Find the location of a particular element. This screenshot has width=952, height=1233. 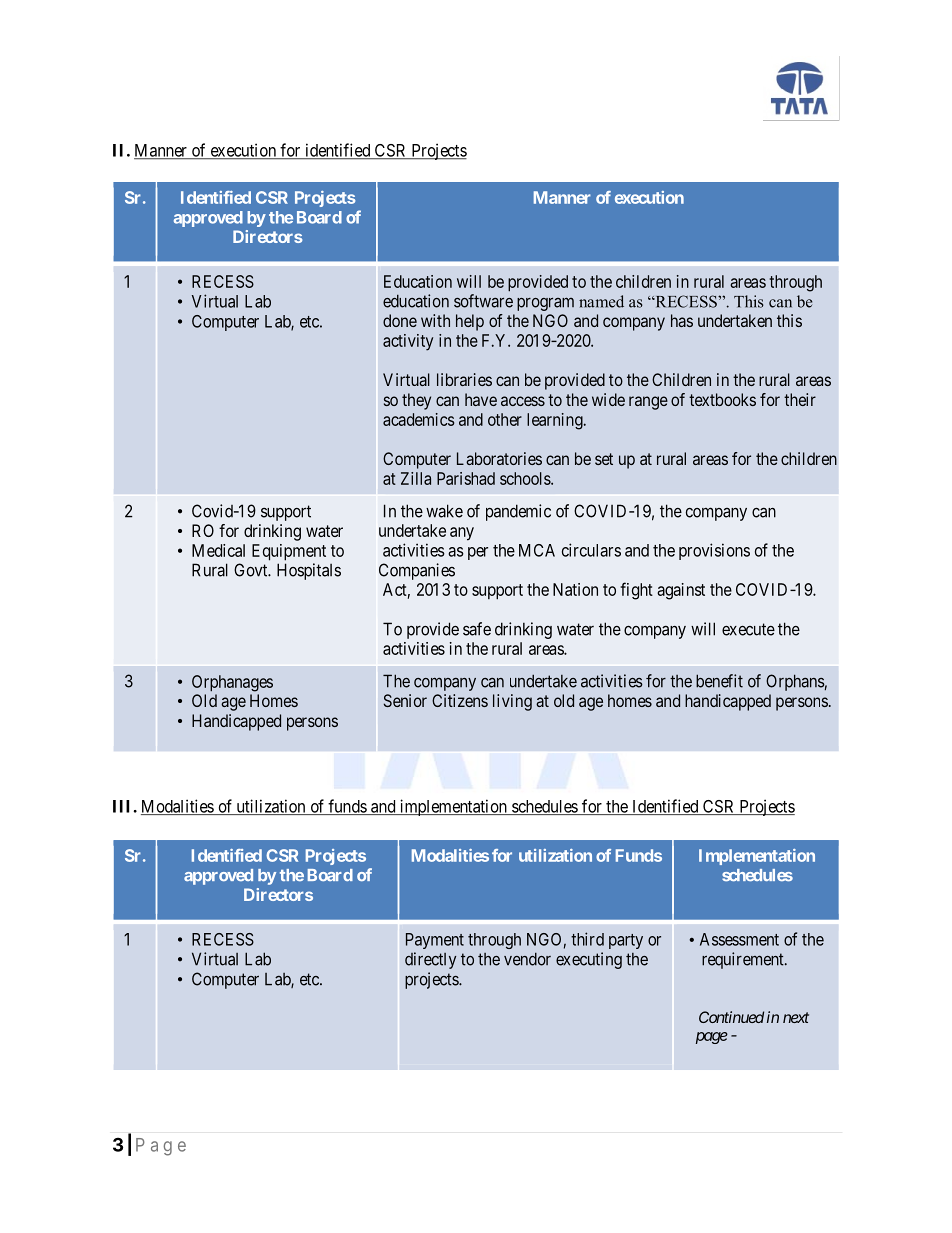

help is located at coordinates (470, 322).
